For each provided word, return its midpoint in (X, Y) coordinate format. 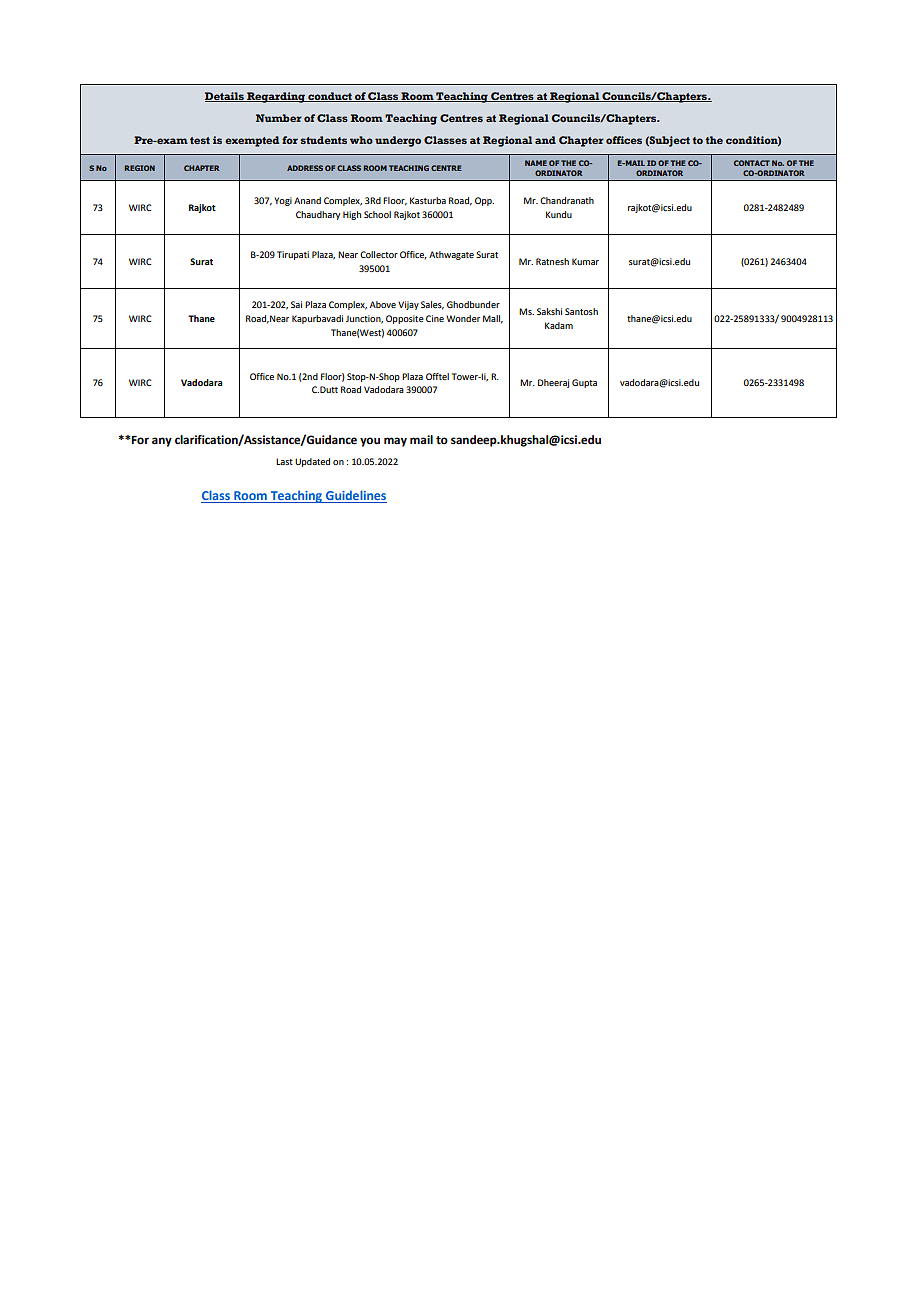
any (162, 442)
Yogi (283, 201)
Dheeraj (553, 383)
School (377, 214)
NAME (536, 163)
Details (225, 97)
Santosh (581, 311)
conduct (330, 97)
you (370, 442)
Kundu (559, 214)
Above (383, 304)
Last (284, 461)
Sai (296, 304)
